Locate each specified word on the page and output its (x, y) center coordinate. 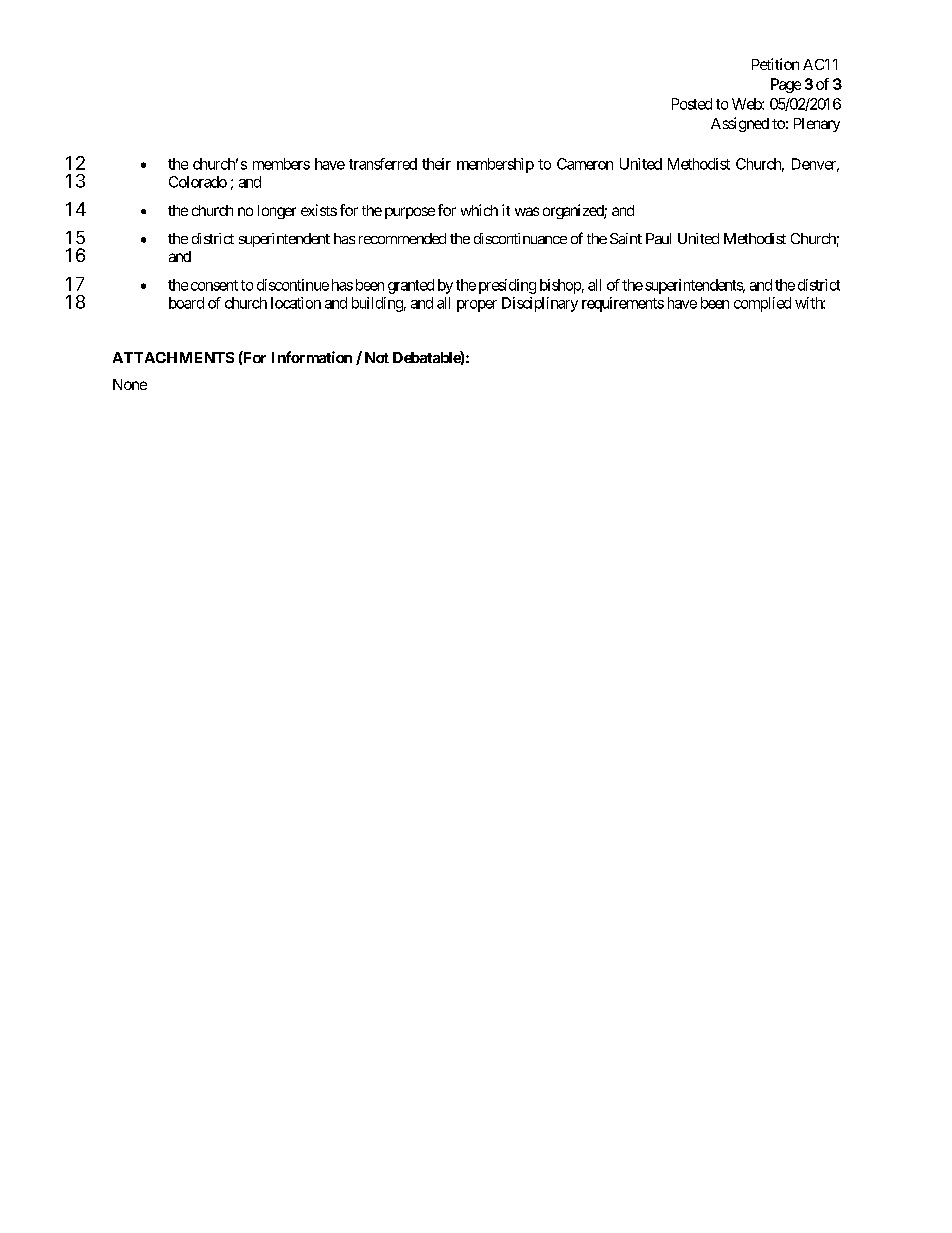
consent (214, 285)
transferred (383, 164)
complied (762, 304)
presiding (507, 286)
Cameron (585, 164)
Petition (775, 64)
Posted (692, 104)
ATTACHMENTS (173, 357)
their (436, 164)
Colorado (198, 182)
